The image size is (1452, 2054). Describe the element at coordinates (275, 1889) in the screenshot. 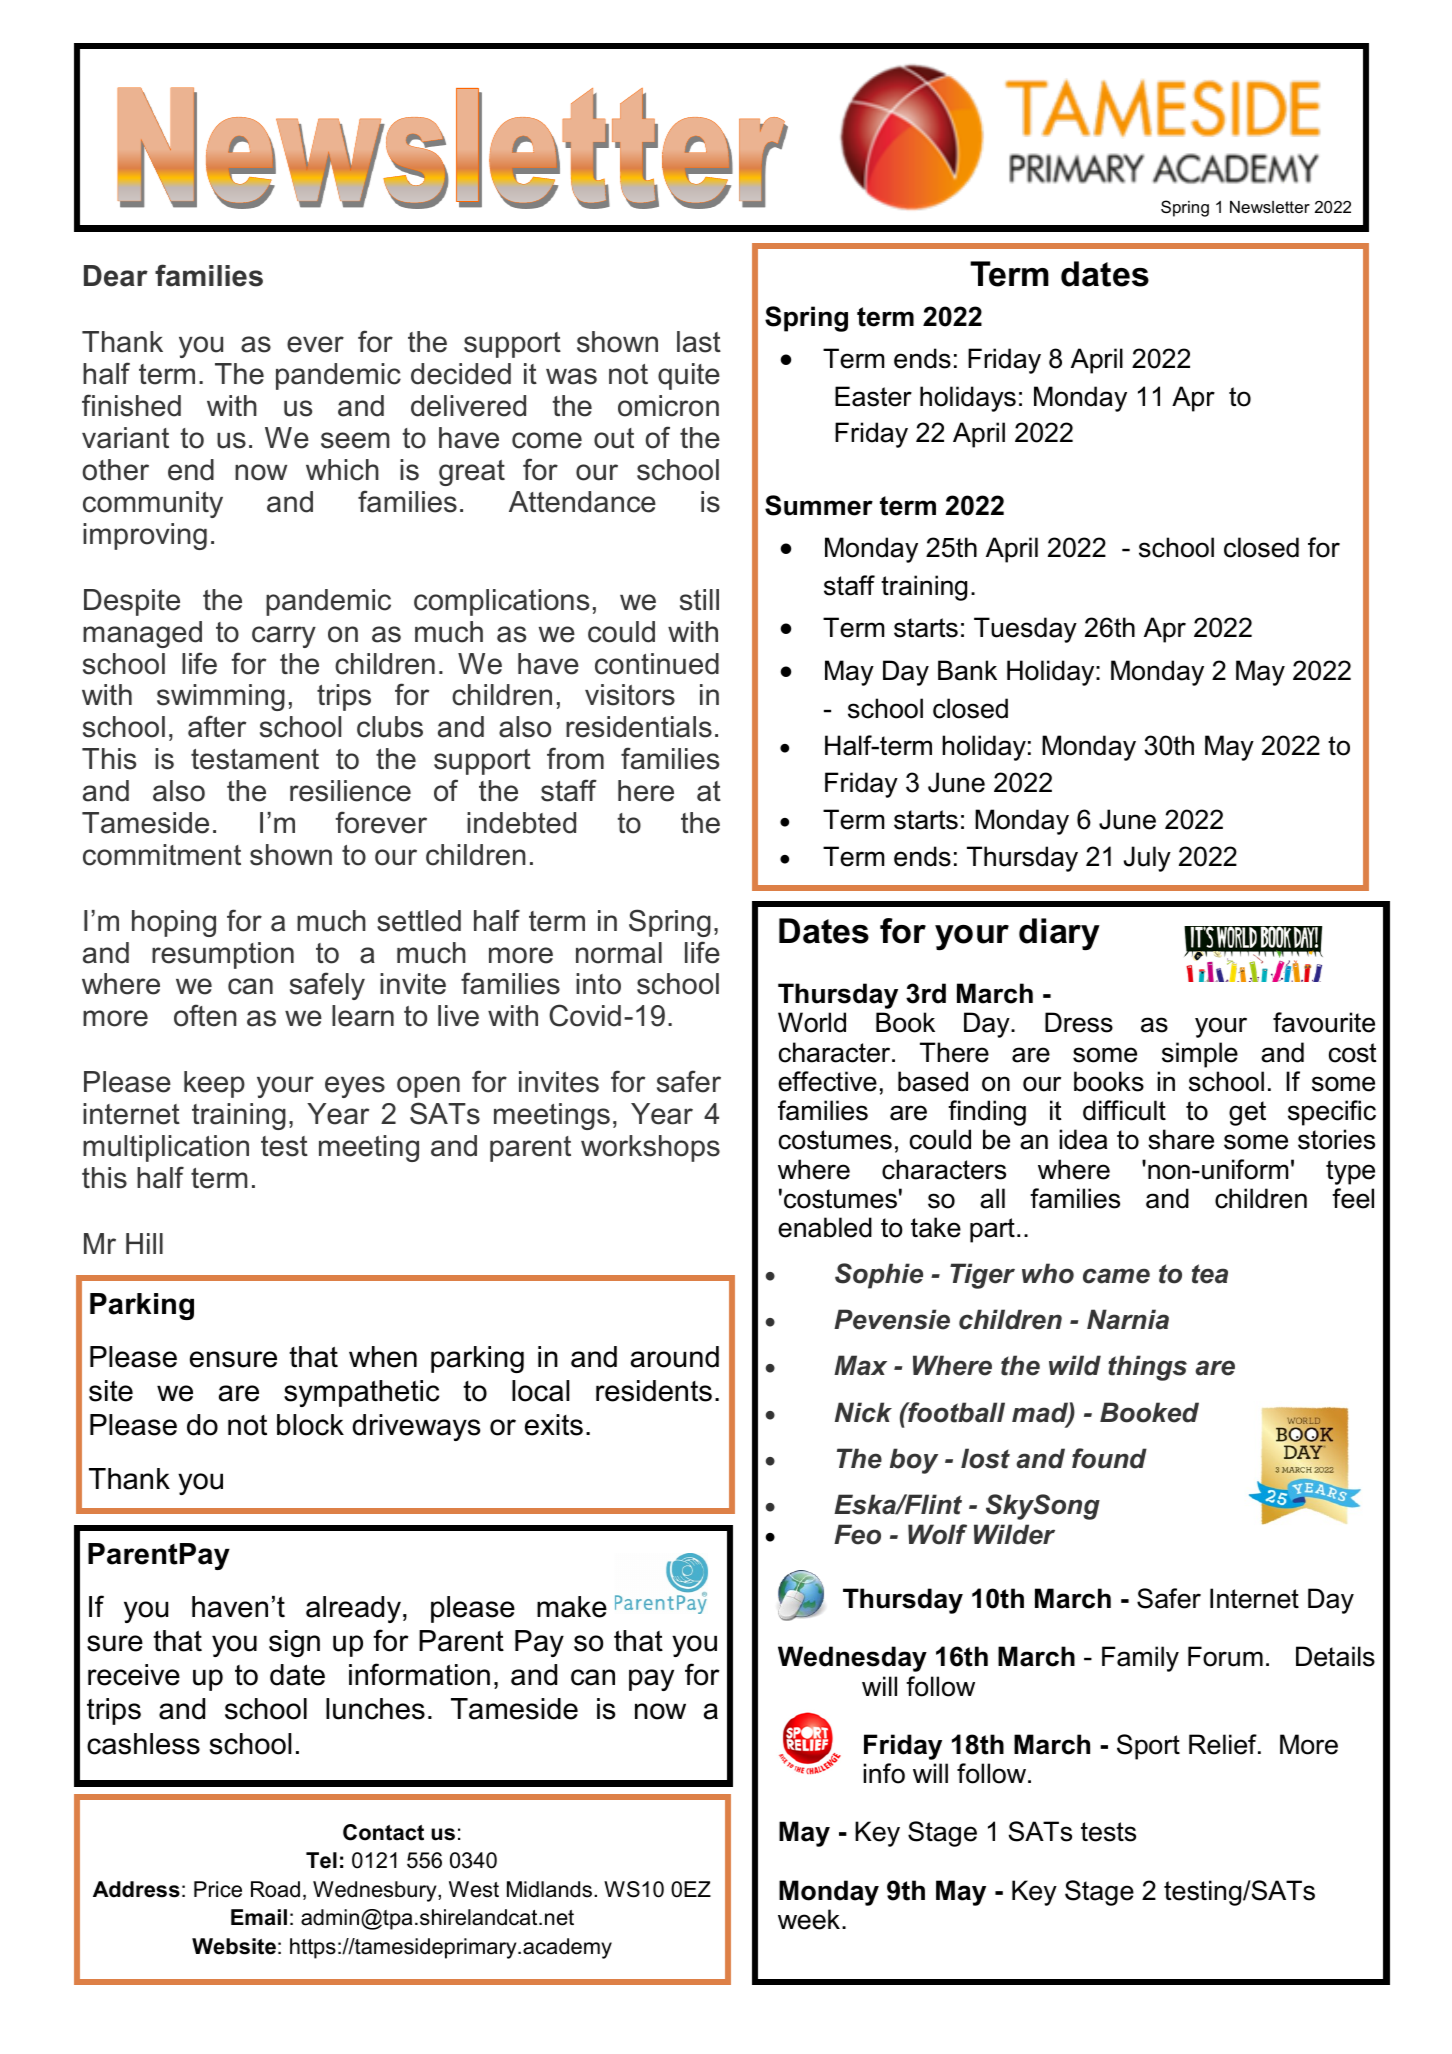

I see `Road` at that location.
